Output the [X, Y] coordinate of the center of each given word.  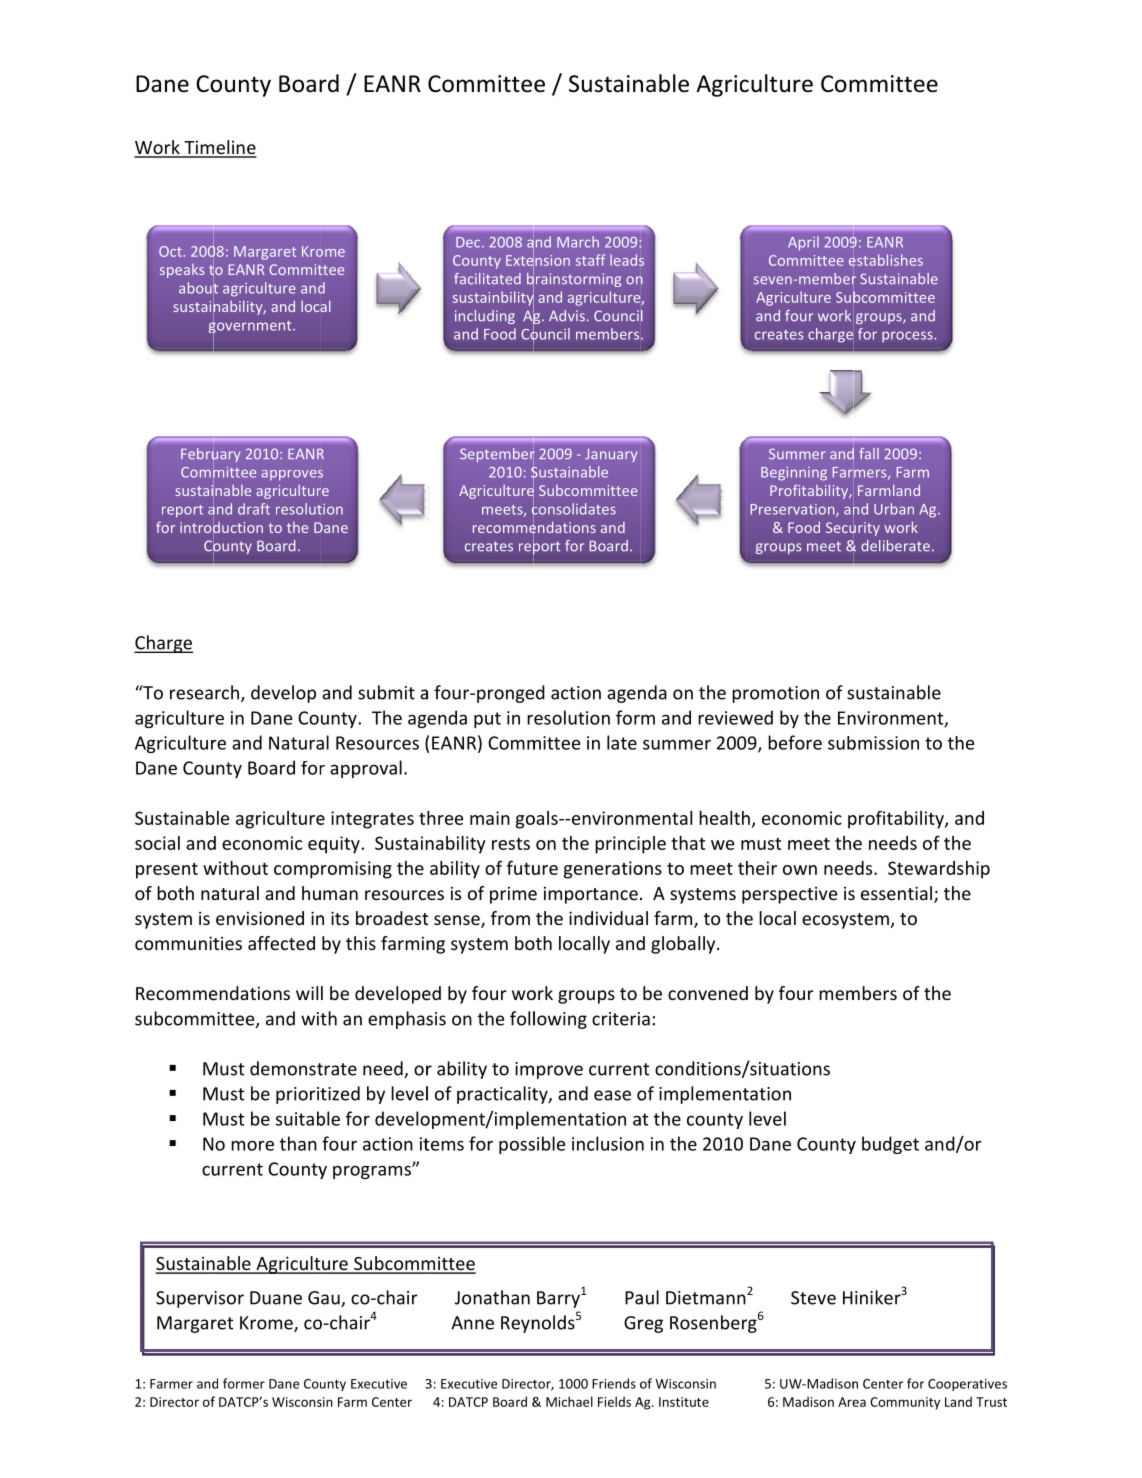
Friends [614, 1383]
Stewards [926, 868]
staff [590, 260]
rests [511, 843]
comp [296, 872]
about [198, 287]
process [908, 337]
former [244, 1383]
